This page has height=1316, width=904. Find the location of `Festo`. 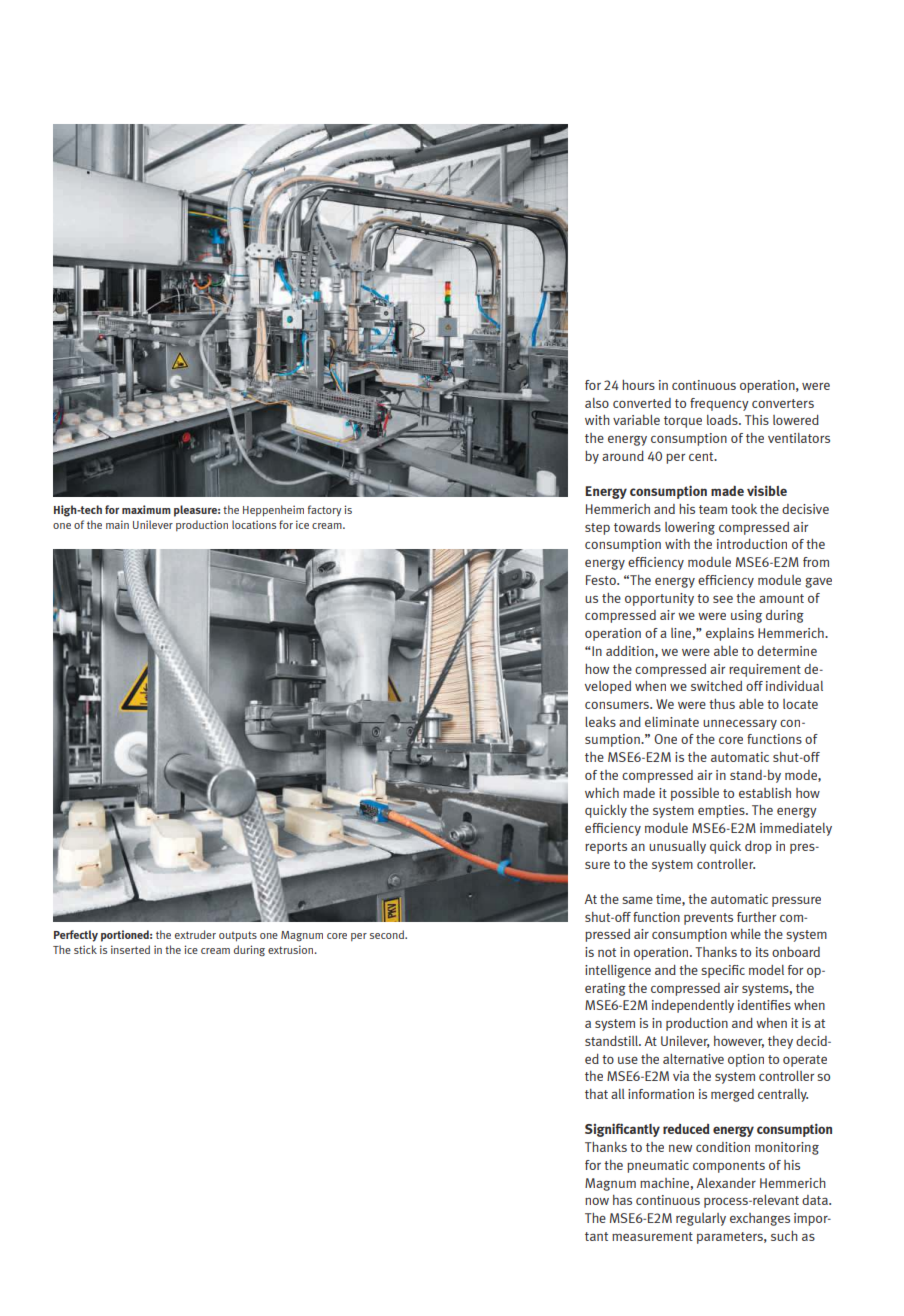

Festo is located at coordinates (602, 580).
